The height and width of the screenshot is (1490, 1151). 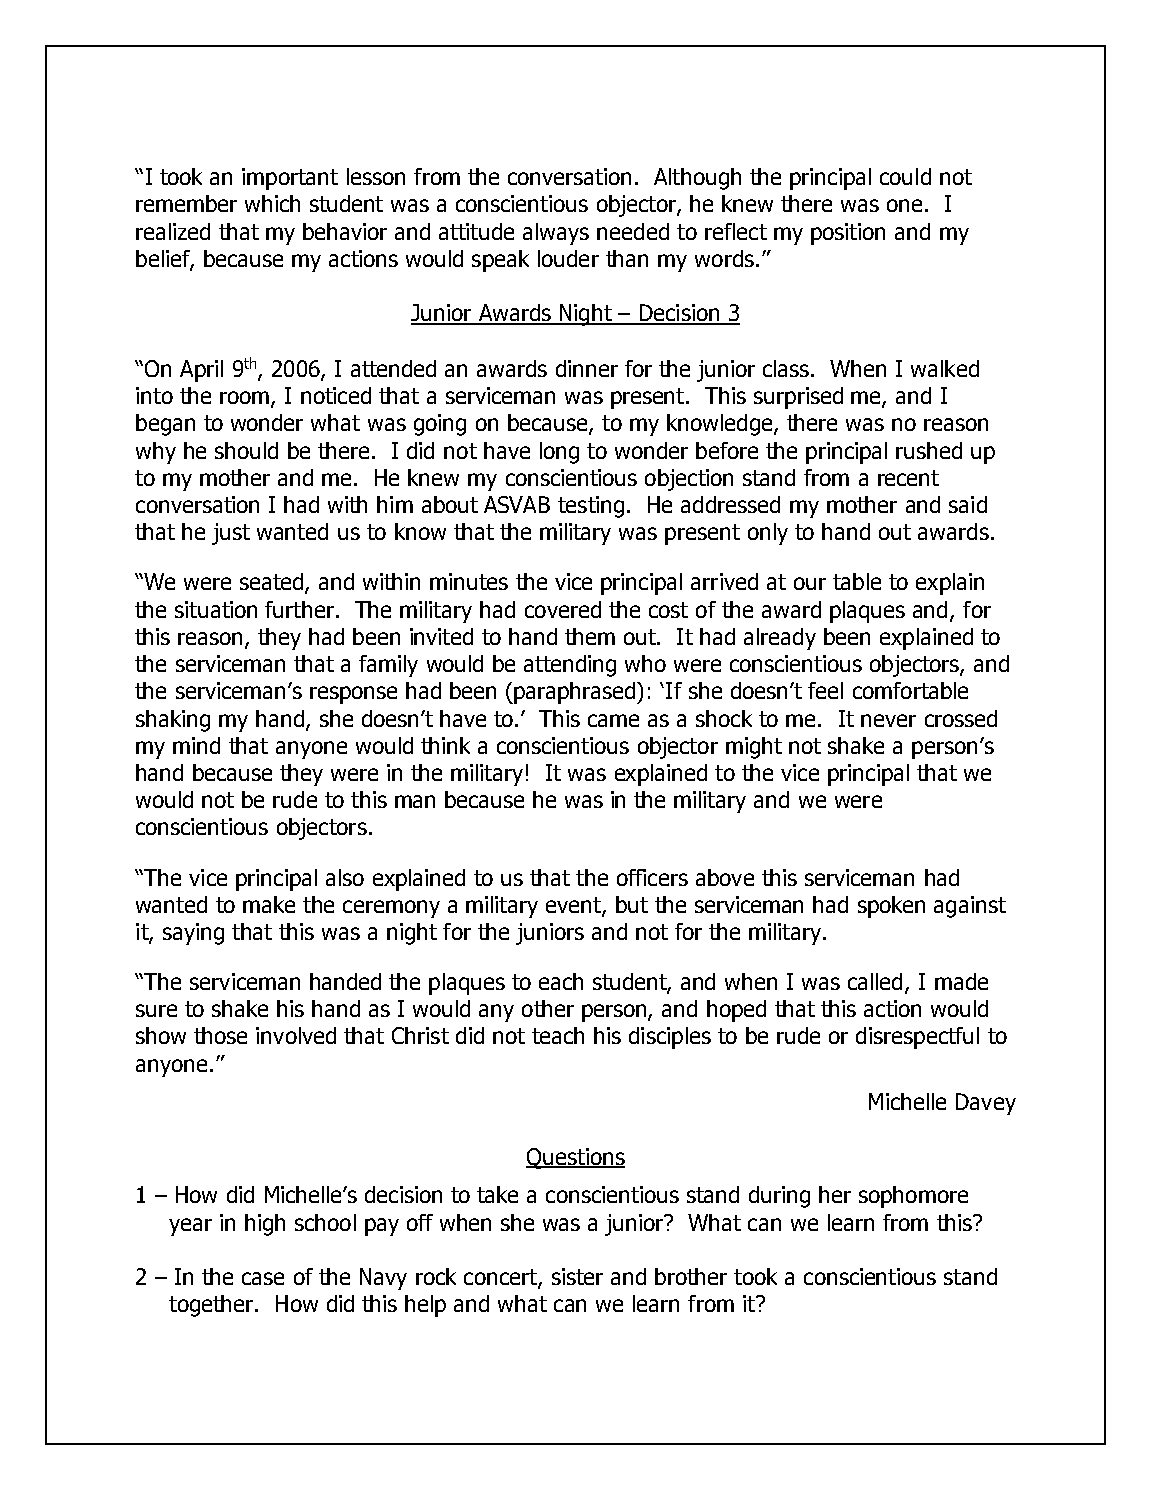 I want to click on rushed, so click(x=929, y=450).
